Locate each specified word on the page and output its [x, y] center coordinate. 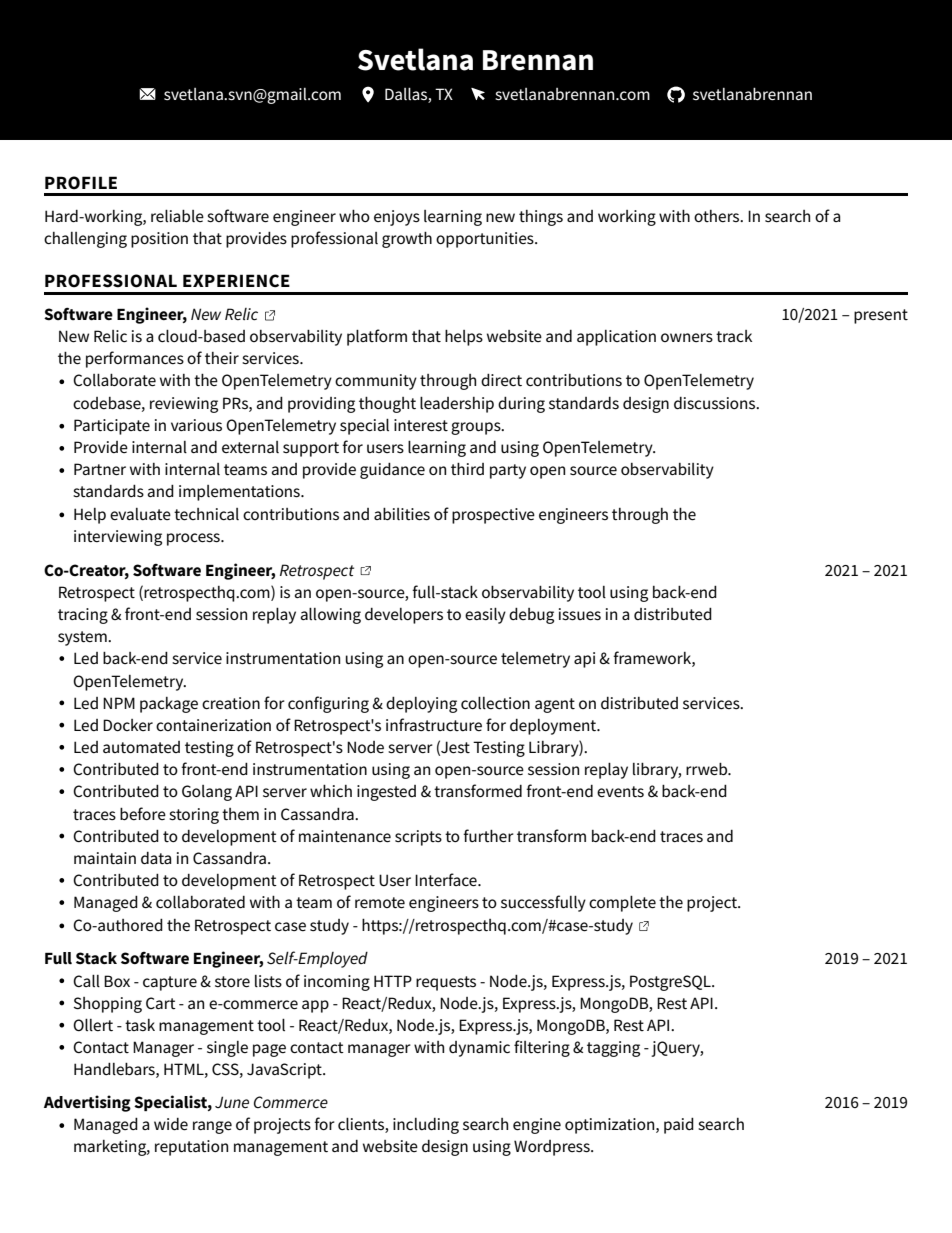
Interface [447, 880]
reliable [177, 216]
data [156, 858]
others [718, 216]
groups [477, 428]
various [196, 425]
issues [580, 614]
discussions [716, 403]
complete [622, 903]
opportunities [486, 240]
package [169, 705]
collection [495, 702]
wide [171, 1124]
